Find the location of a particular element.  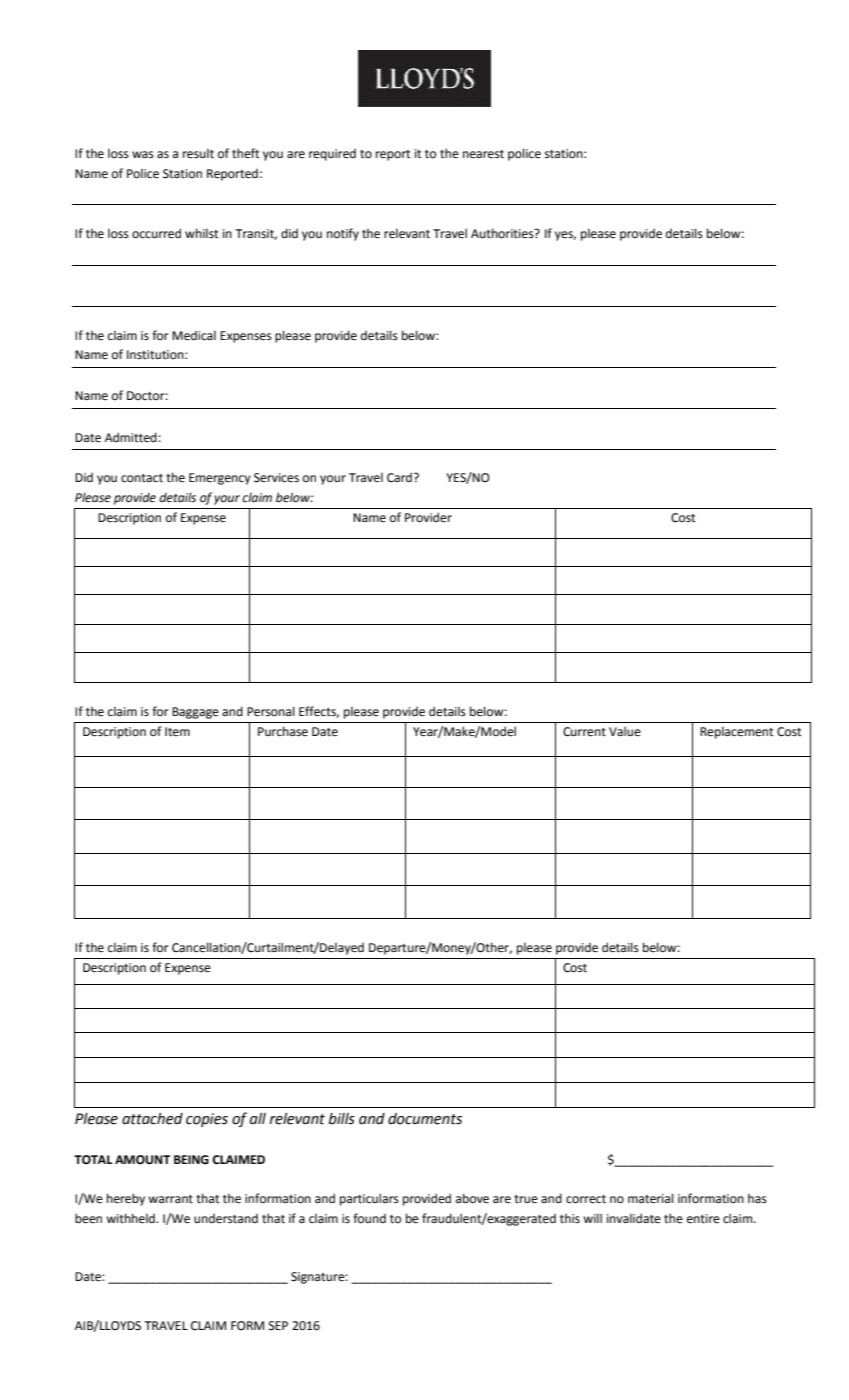

material is located at coordinates (651, 1198).
